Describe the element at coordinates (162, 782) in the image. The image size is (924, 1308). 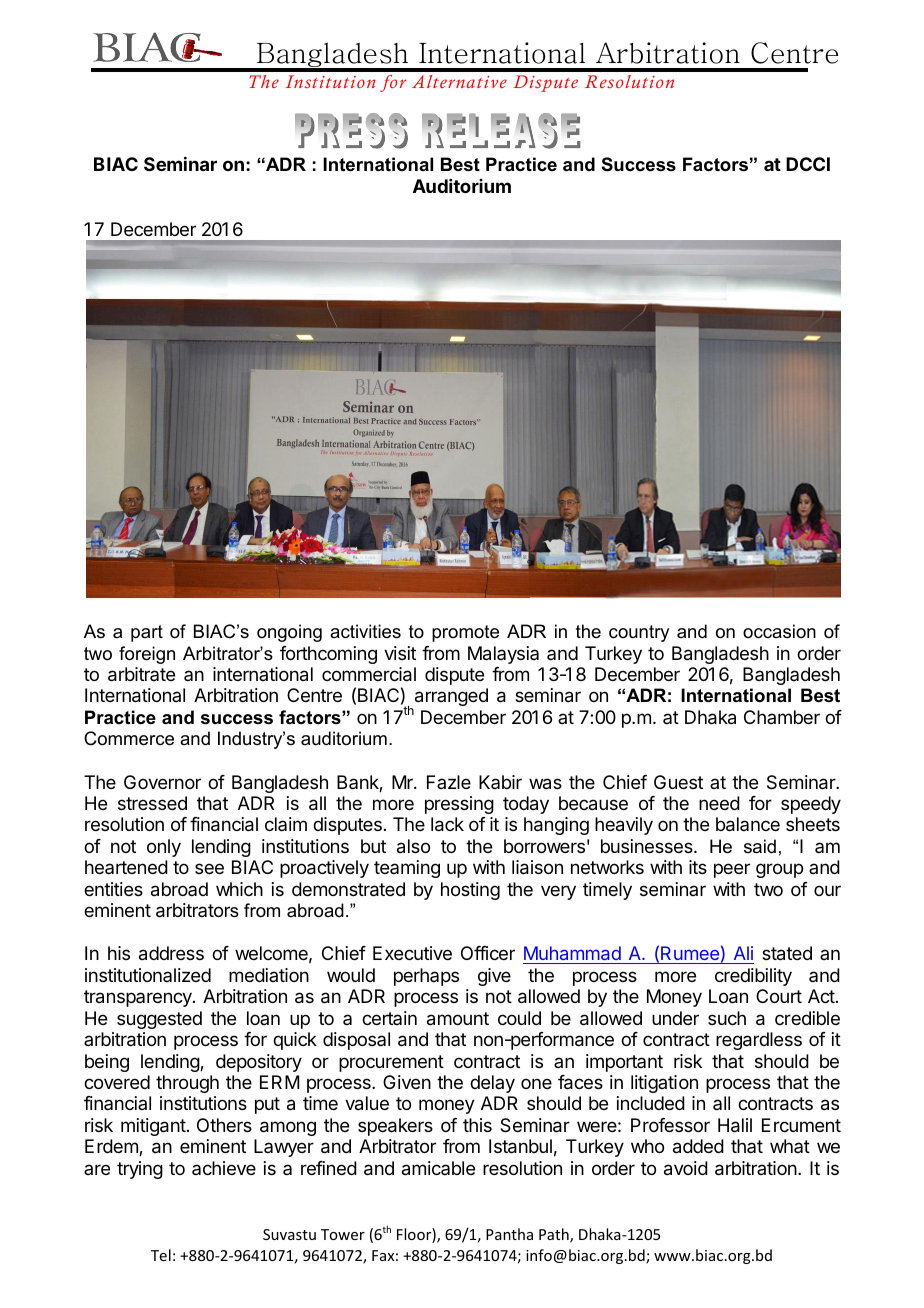
I see `Governor` at that location.
